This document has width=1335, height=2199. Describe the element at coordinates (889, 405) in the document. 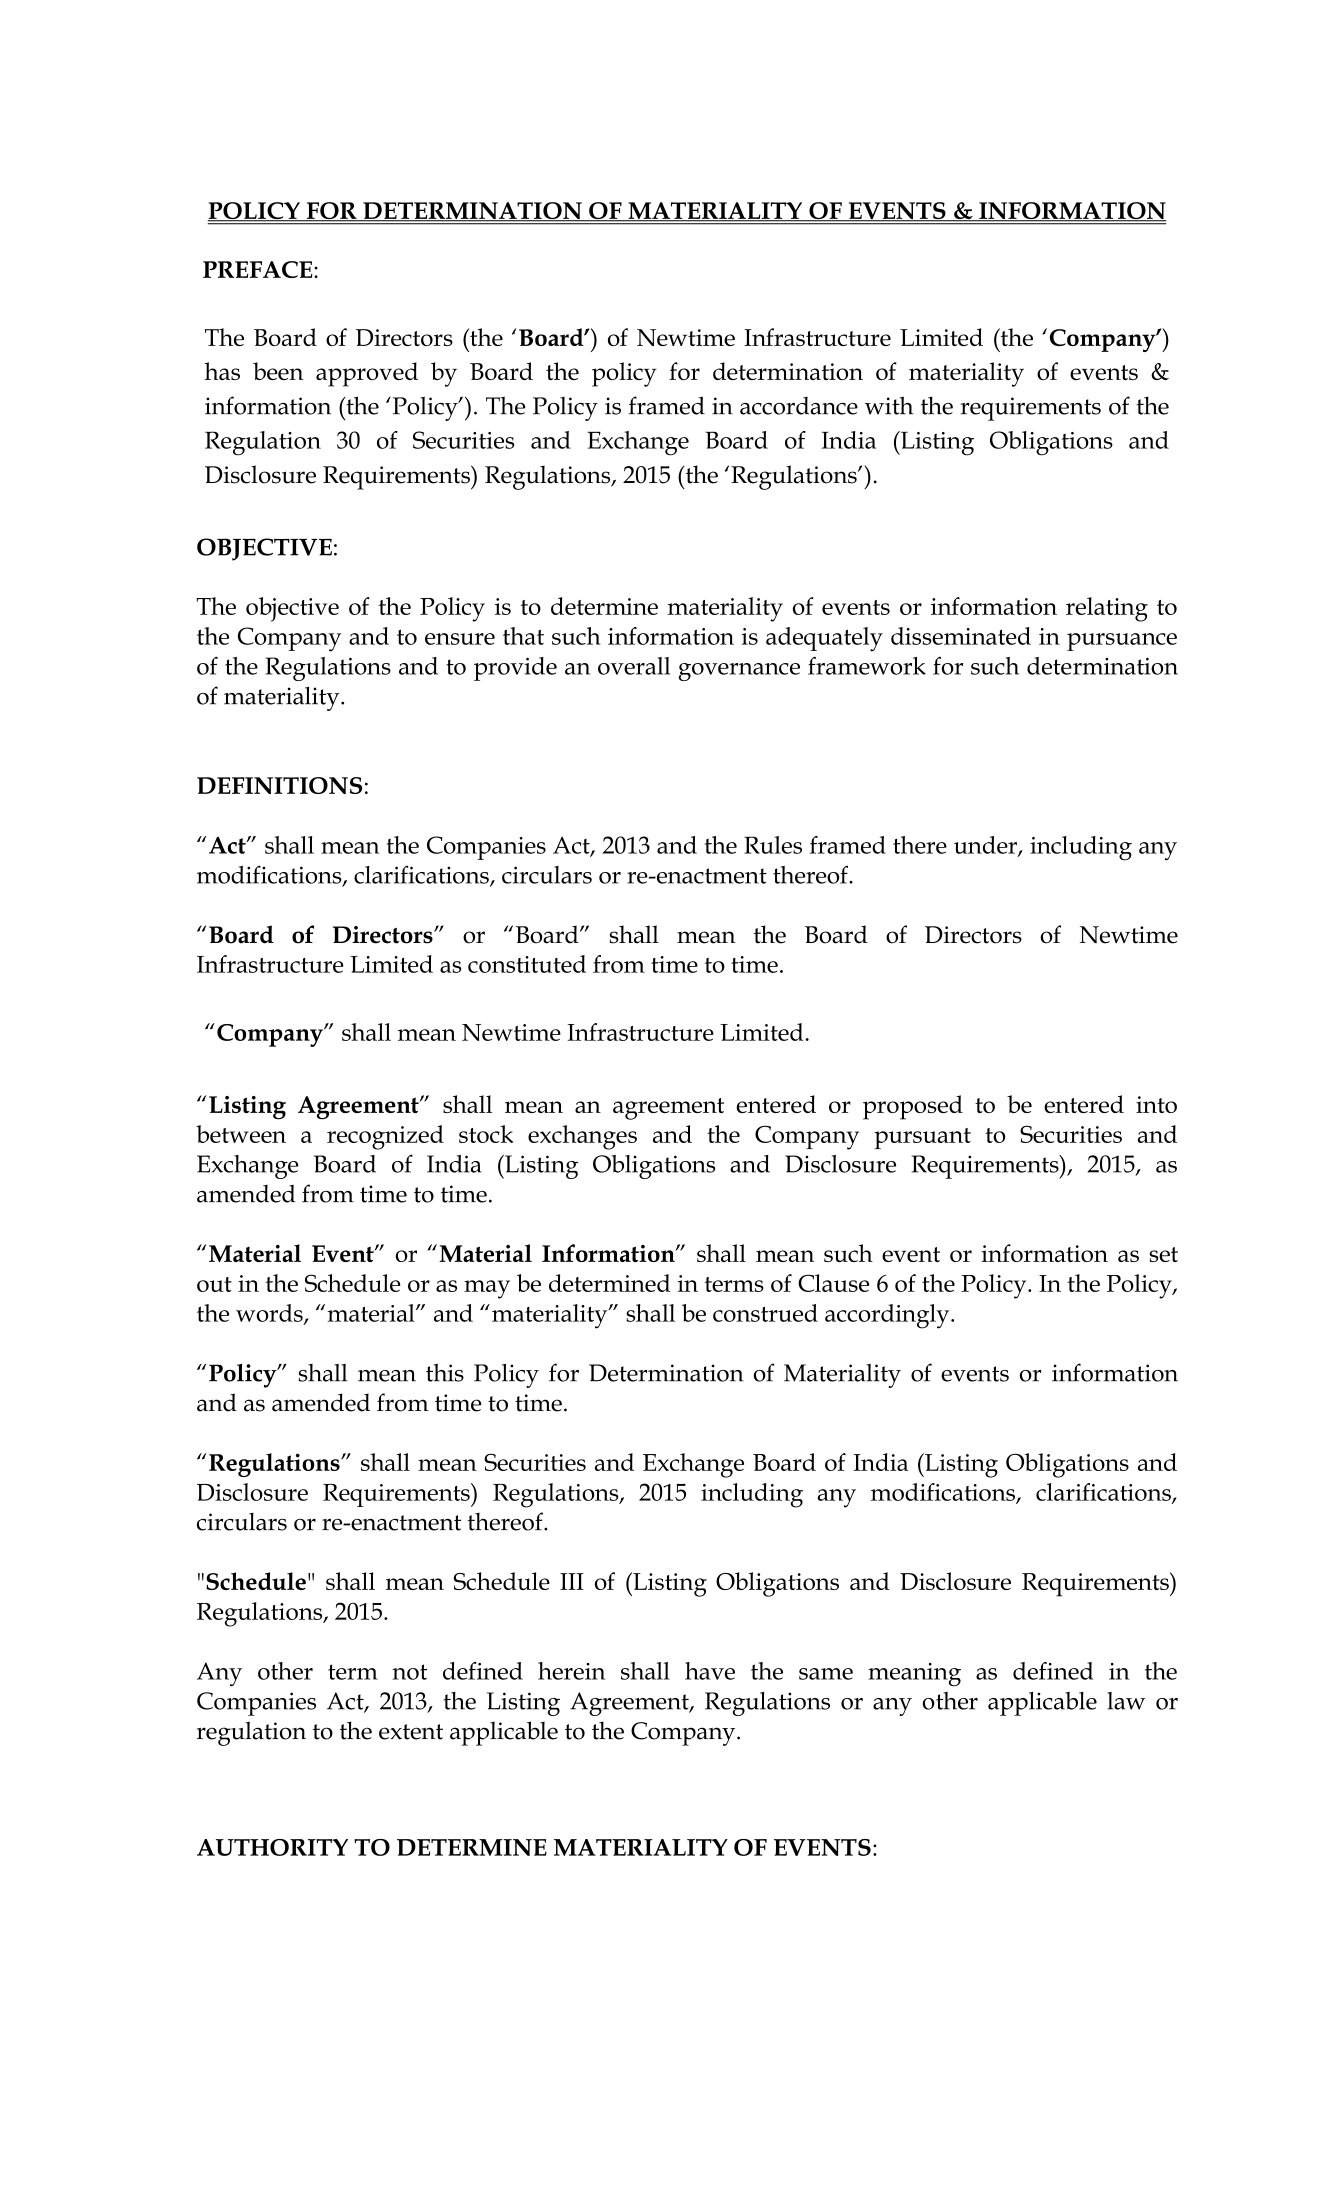

I see `with` at that location.
